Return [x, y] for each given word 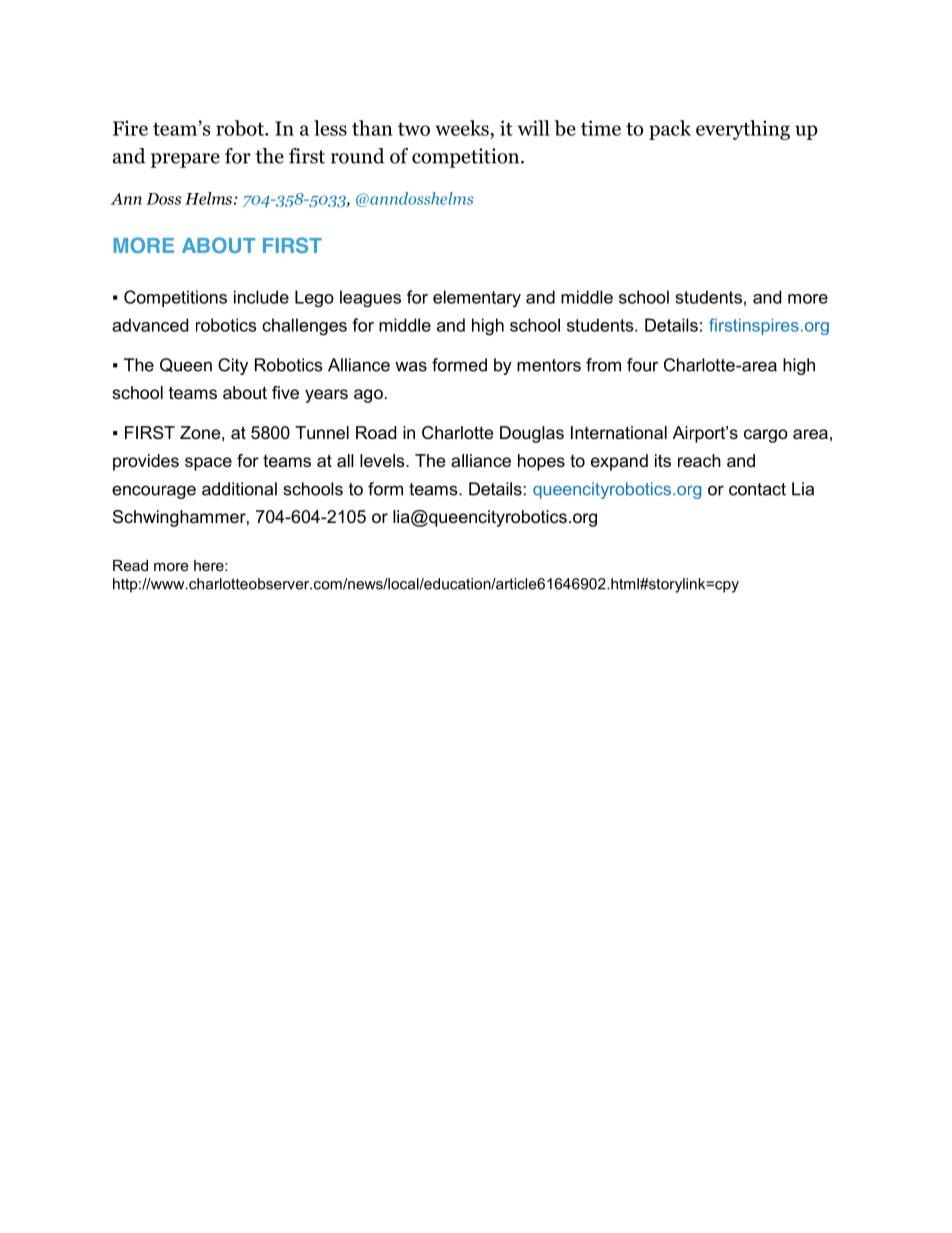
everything [743, 130]
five [285, 392]
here [210, 565]
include [261, 297]
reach [699, 460]
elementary [477, 298]
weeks [462, 128]
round [358, 156]
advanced [150, 325]
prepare [185, 160]
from [603, 365]
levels [383, 460]
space [208, 464]
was [411, 366]
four [642, 365]
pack [670, 130]
